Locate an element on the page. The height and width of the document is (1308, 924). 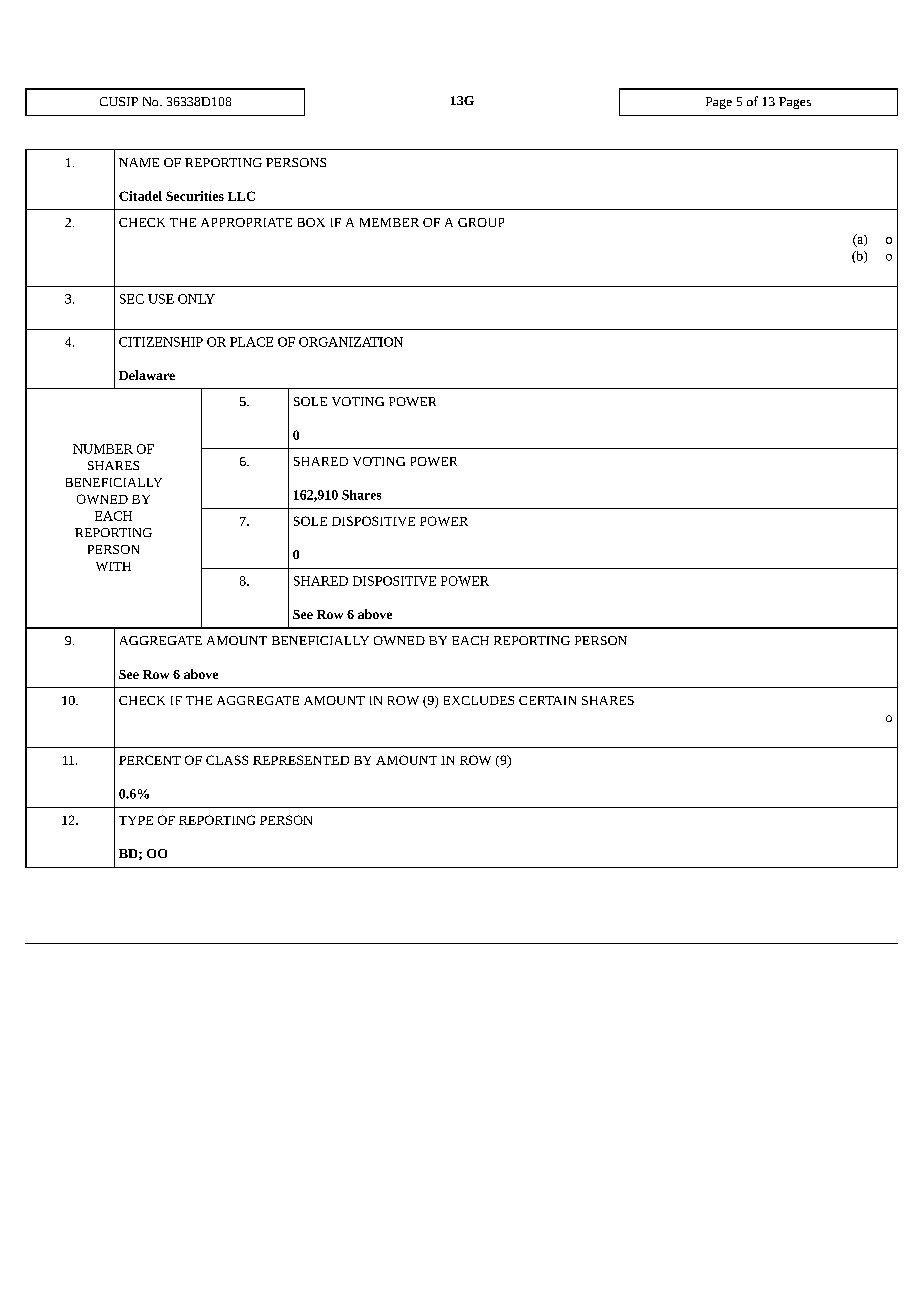
Citadel is located at coordinates (140, 196).
